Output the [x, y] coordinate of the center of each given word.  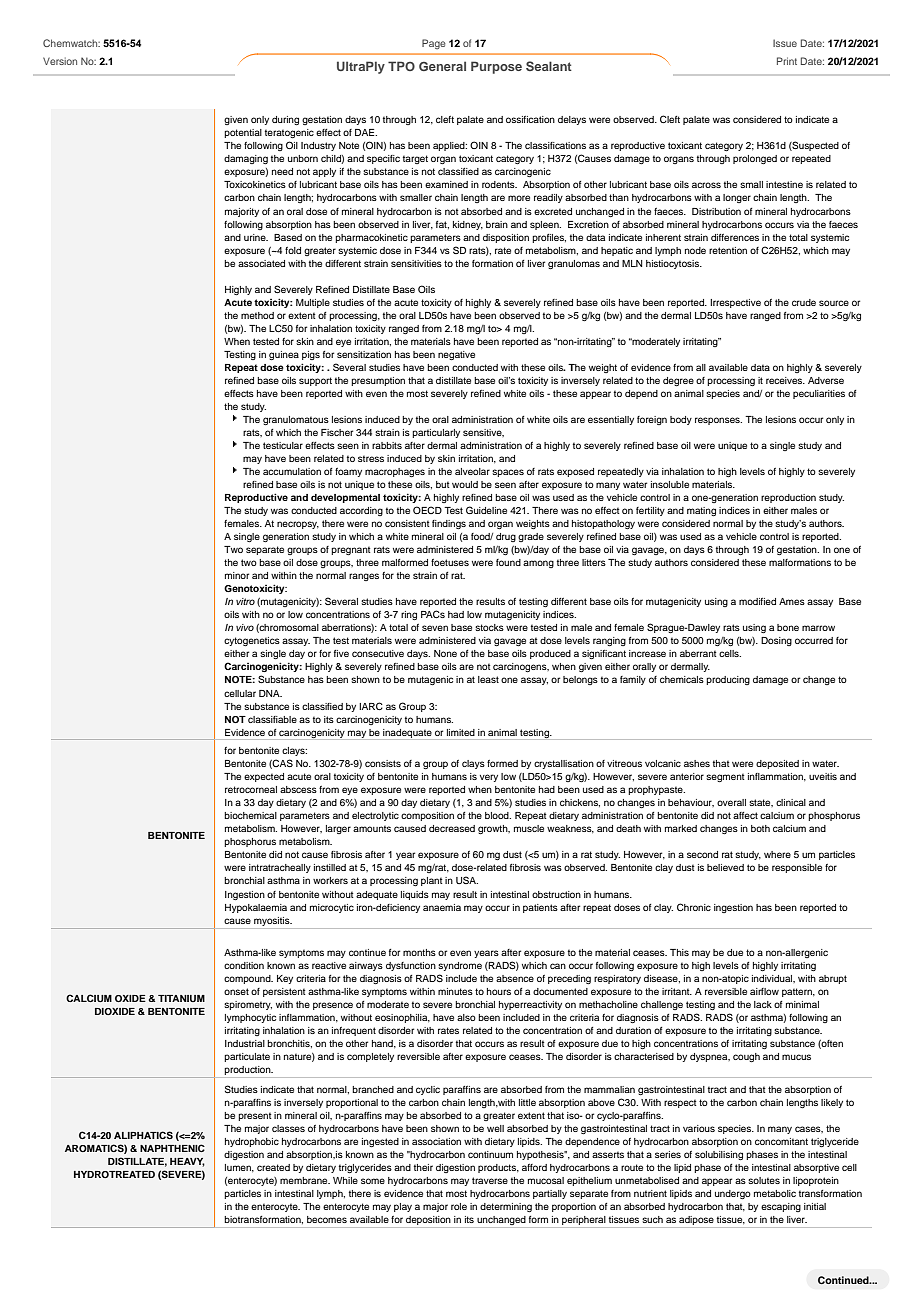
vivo [245, 627]
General [442, 66]
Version [60, 61]
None [445, 653]
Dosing [776, 641]
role [459, 1206]
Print [787, 61]
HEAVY [187, 1162]
